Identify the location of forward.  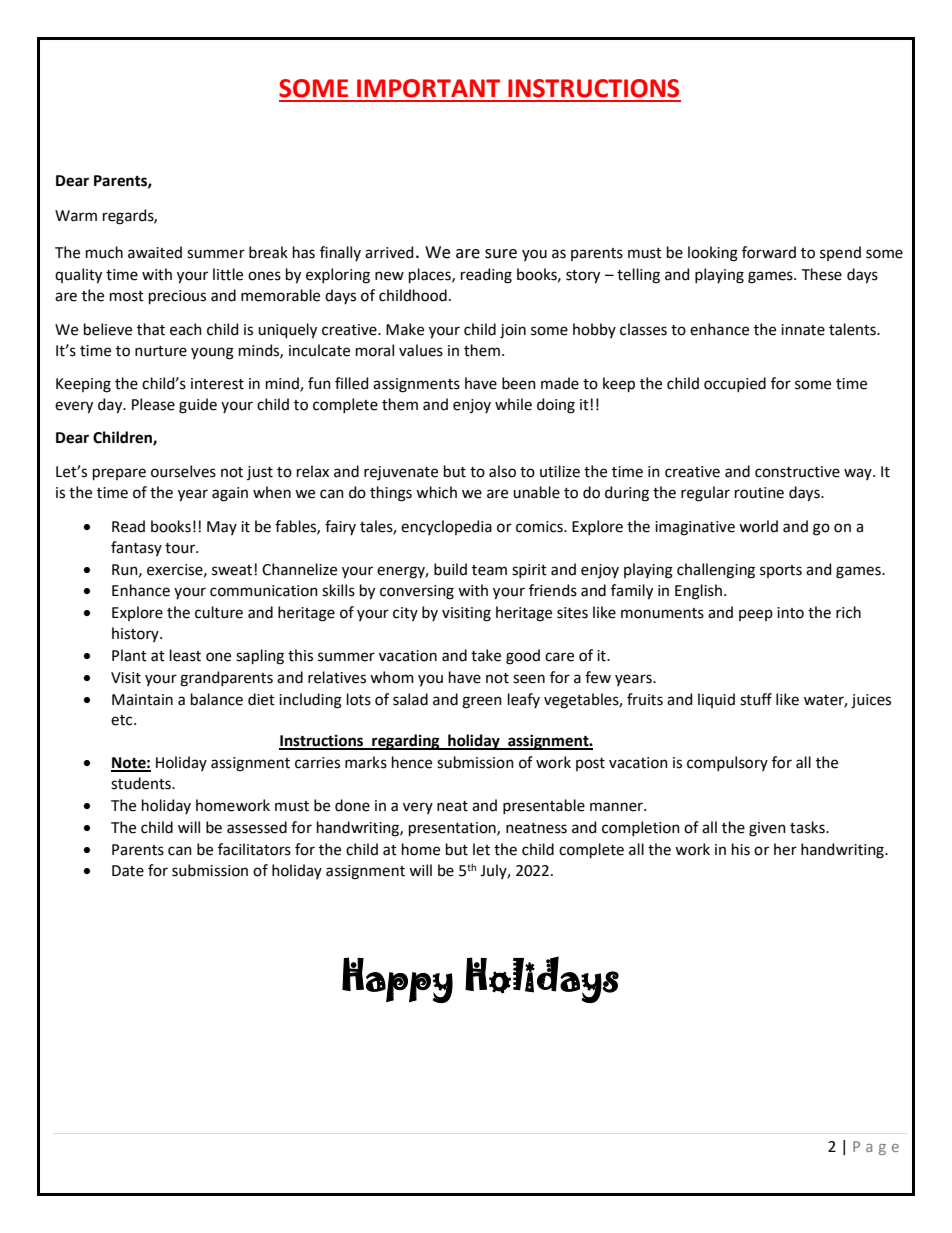
(769, 252).
